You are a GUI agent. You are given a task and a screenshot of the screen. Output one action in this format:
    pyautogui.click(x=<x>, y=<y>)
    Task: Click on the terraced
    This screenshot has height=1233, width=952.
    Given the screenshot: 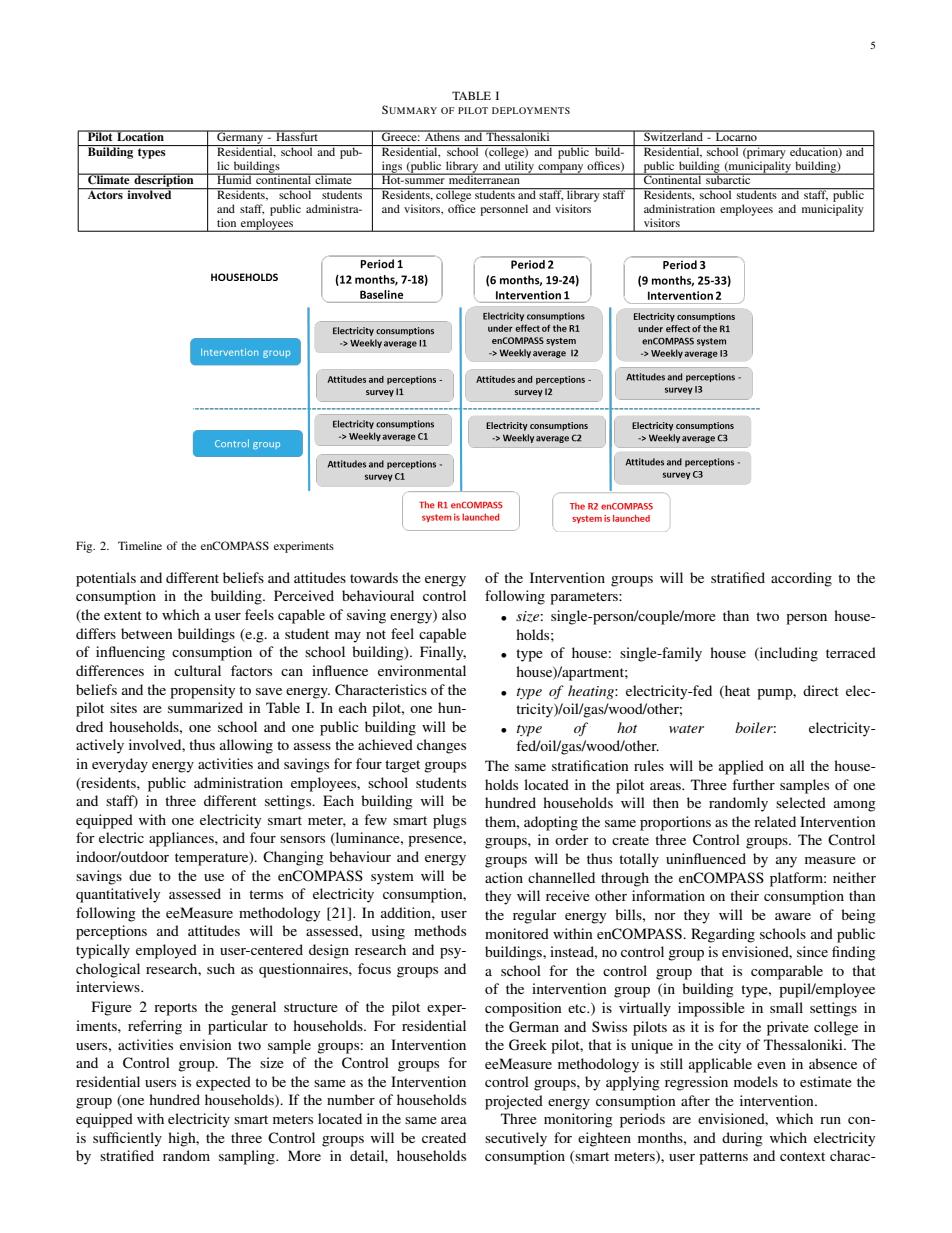 What is the action you would take?
    pyautogui.click(x=851, y=652)
